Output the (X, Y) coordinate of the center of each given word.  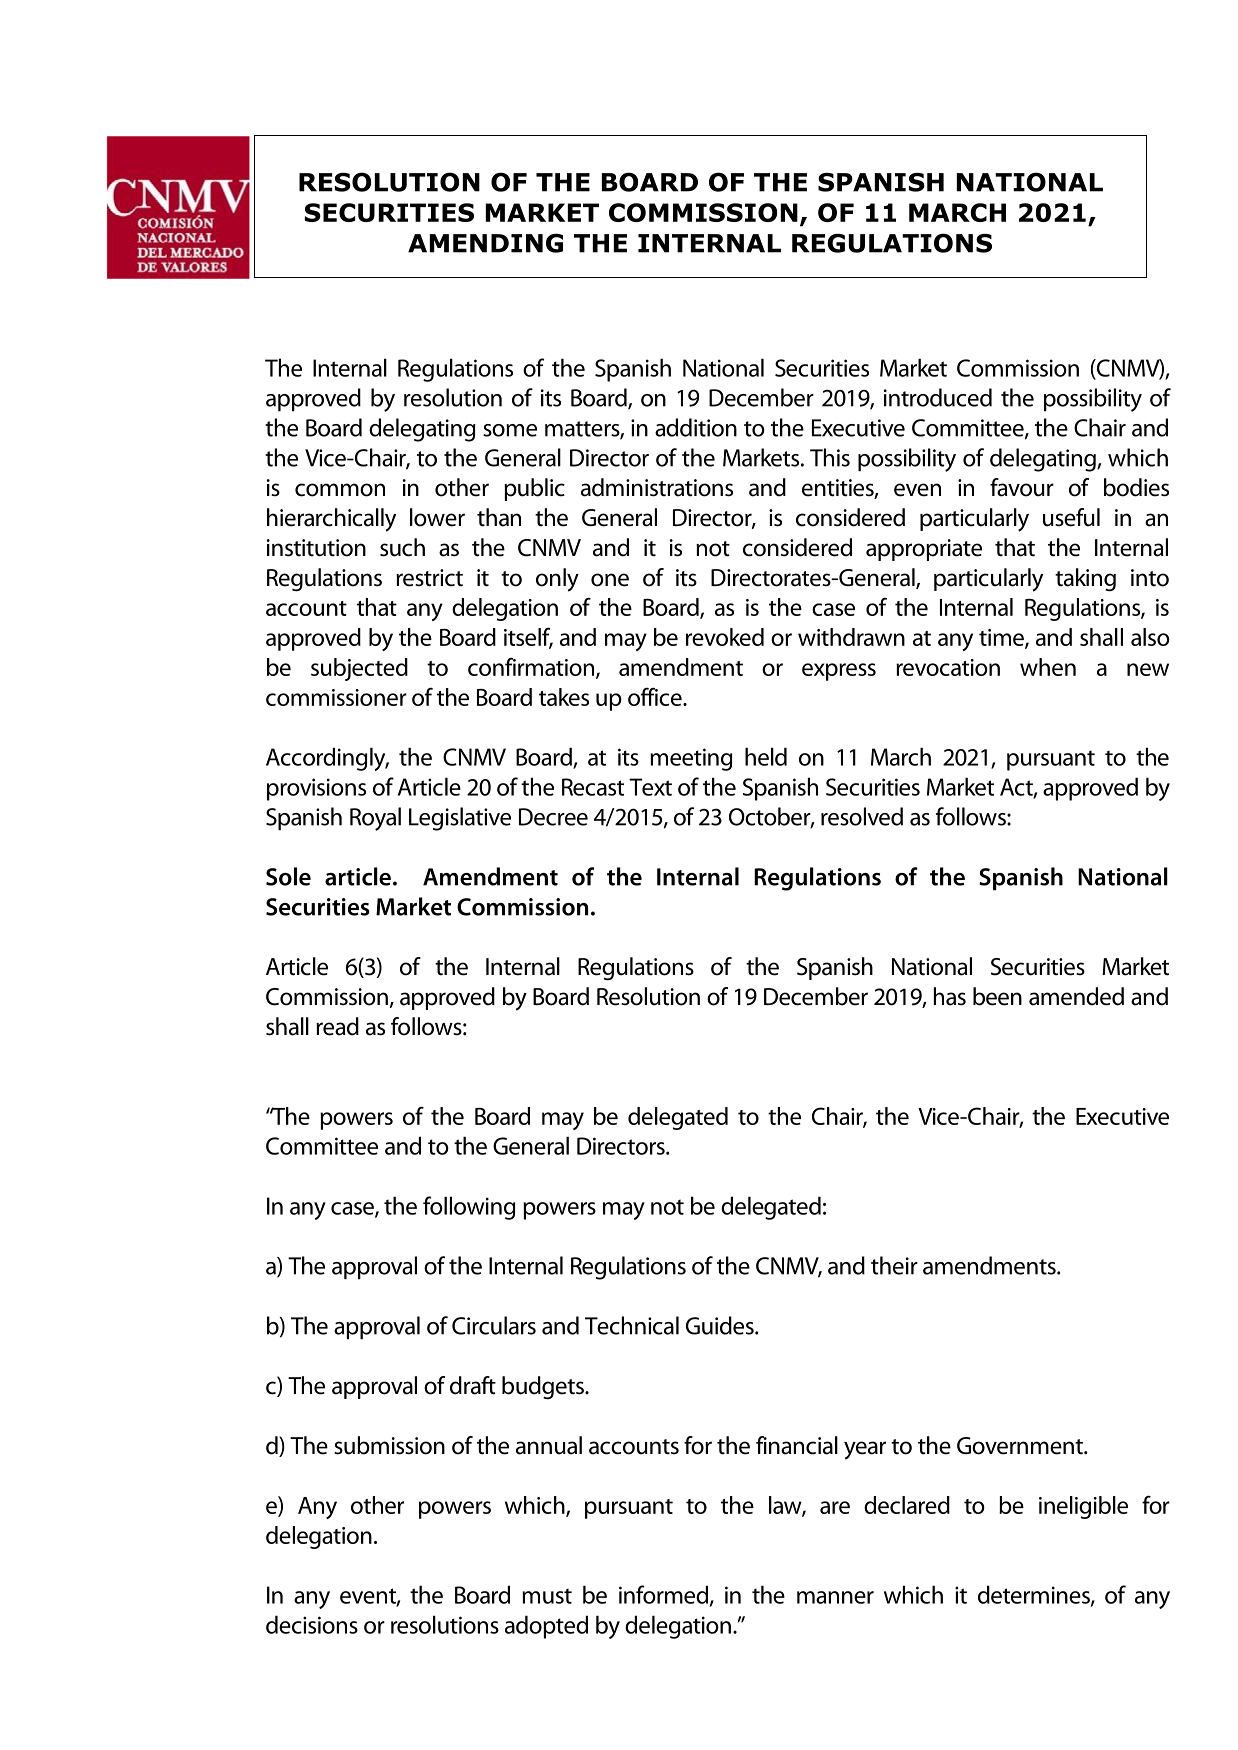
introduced (938, 397)
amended (1076, 996)
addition (696, 427)
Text (650, 787)
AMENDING (485, 243)
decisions (312, 1624)
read (337, 1026)
